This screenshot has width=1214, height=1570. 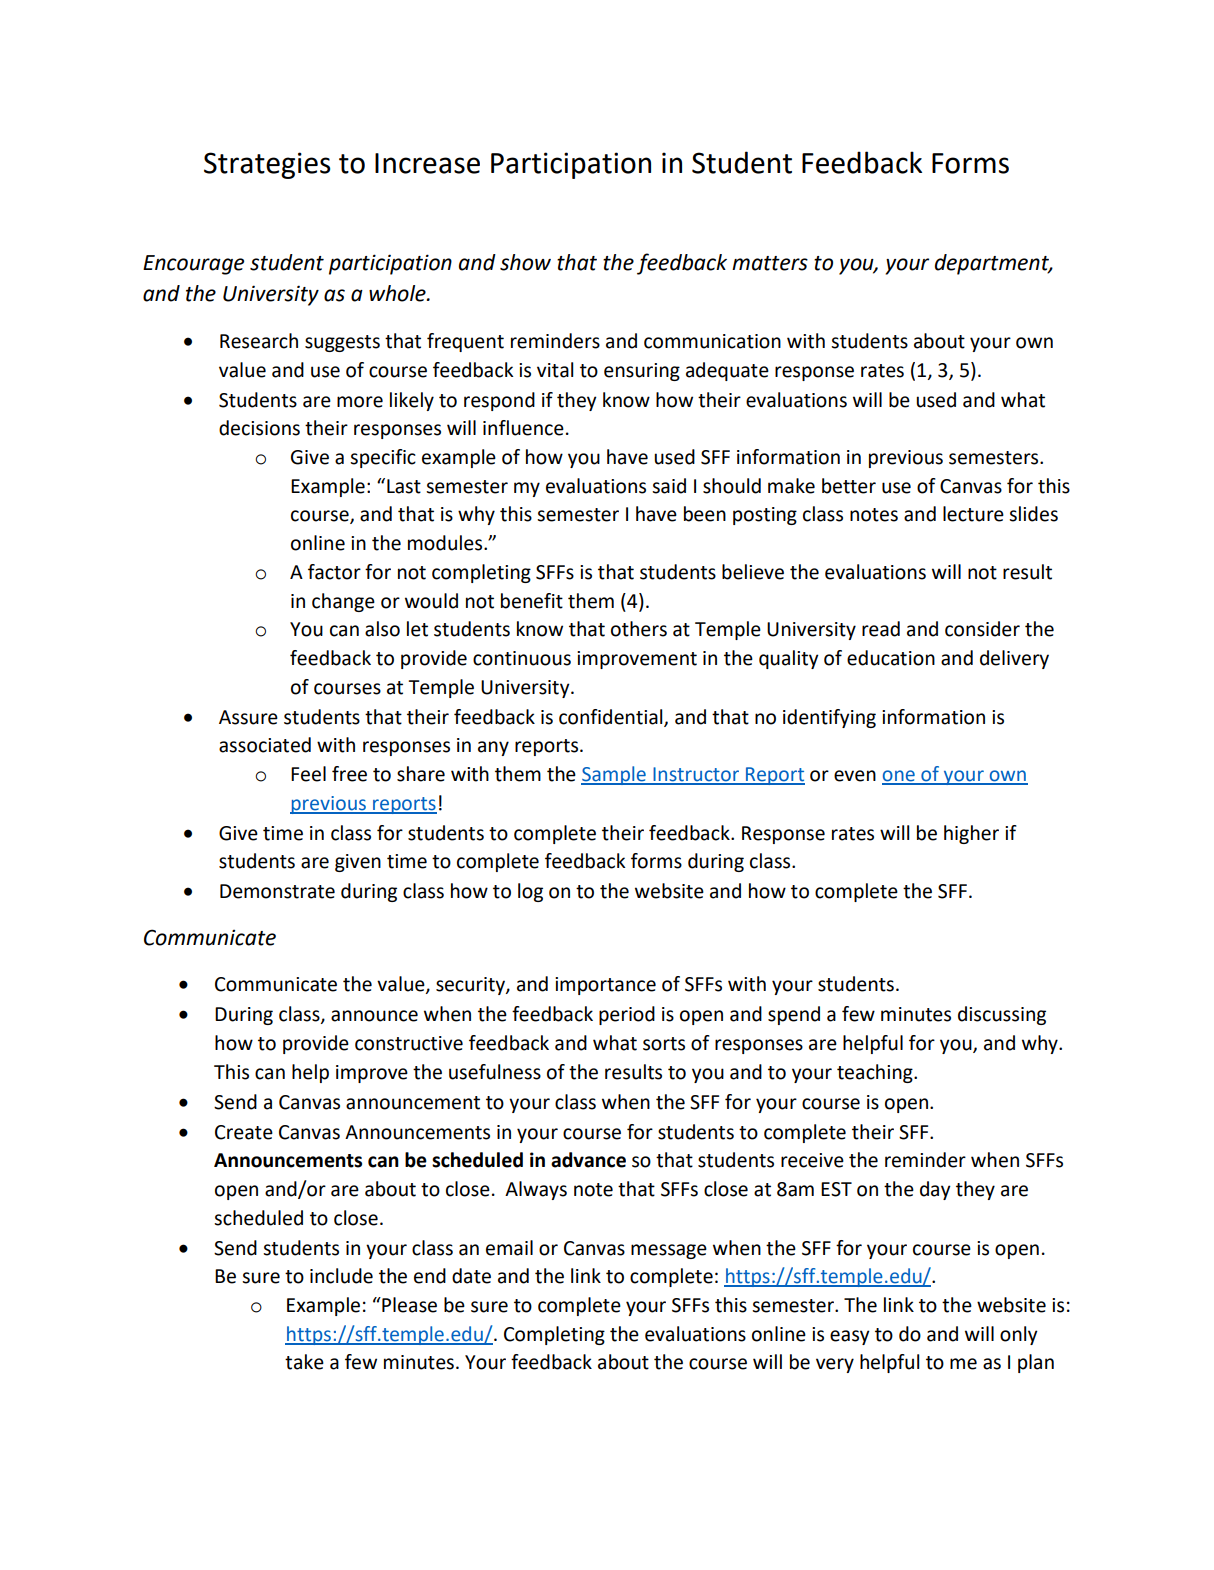 I want to click on said, so click(x=669, y=486).
